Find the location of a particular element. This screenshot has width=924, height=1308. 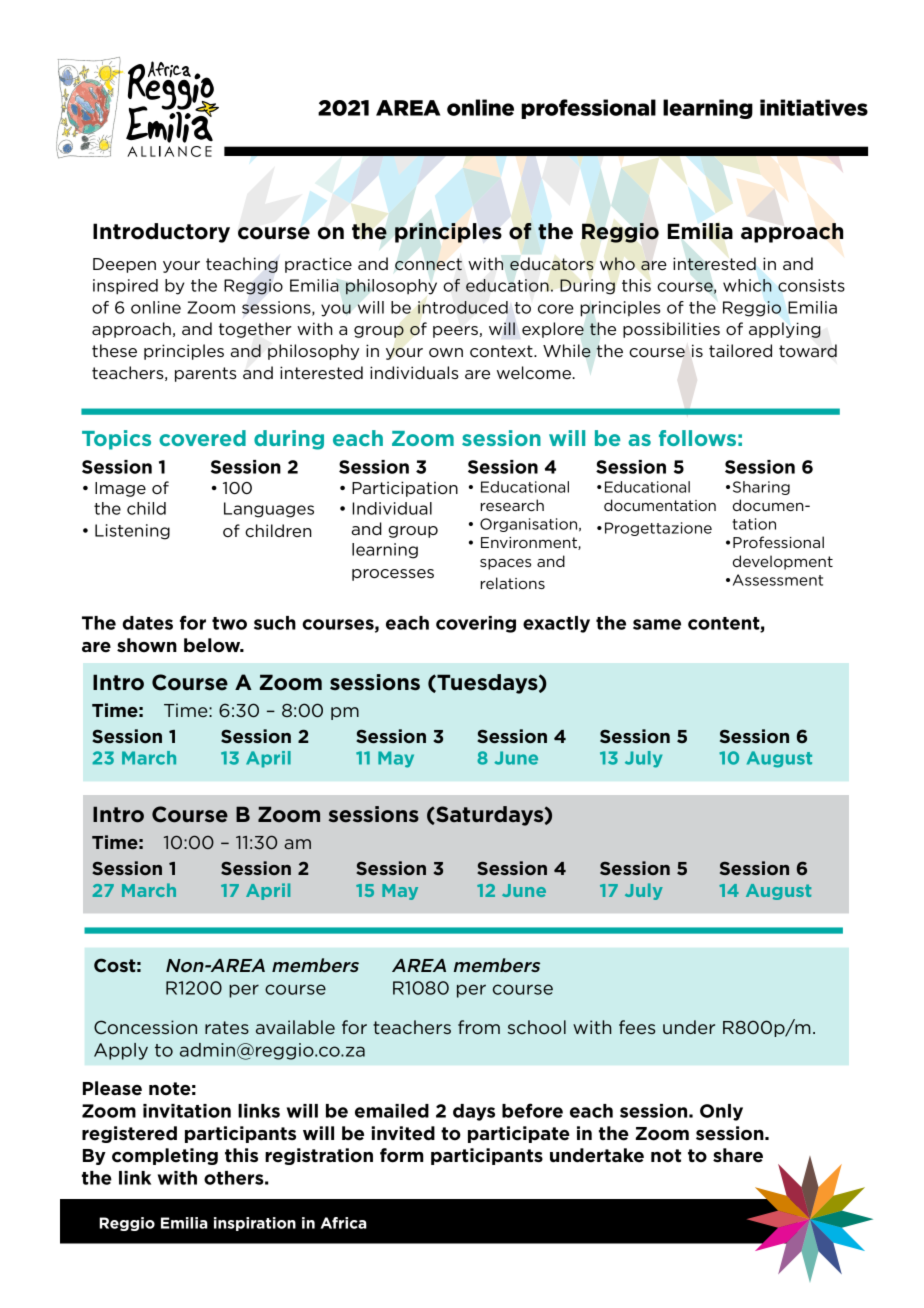

fees is located at coordinates (637, 1027).
